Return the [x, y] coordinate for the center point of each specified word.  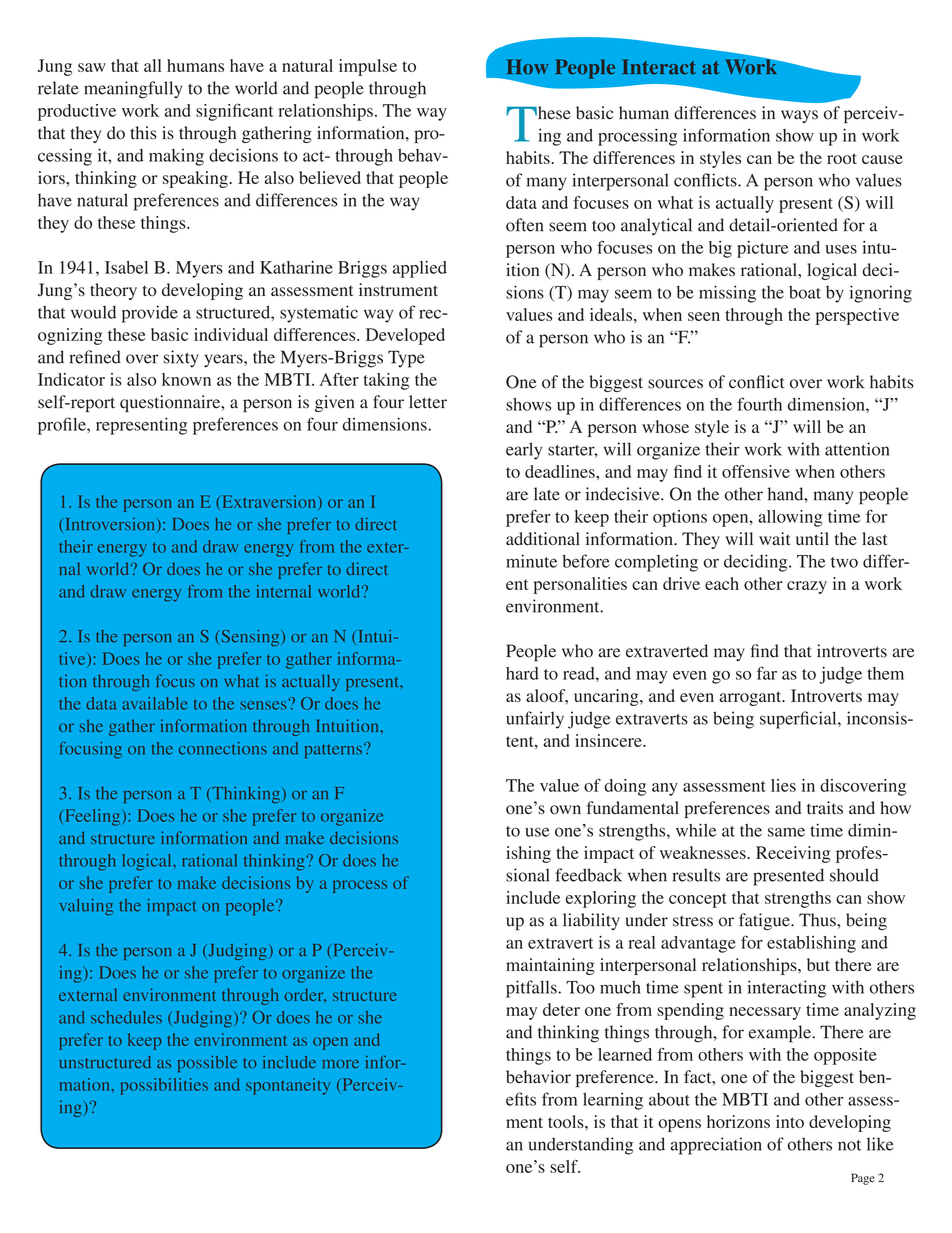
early [524, 451]
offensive [756, 471]
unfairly [535, 720]
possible [207, 1064]
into [790, 1121]
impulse [368, 67]
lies [783, 785]
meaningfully [133, 90]
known [186, 379]
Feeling [92, 817]
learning [613, 1101]
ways [799, 116]
